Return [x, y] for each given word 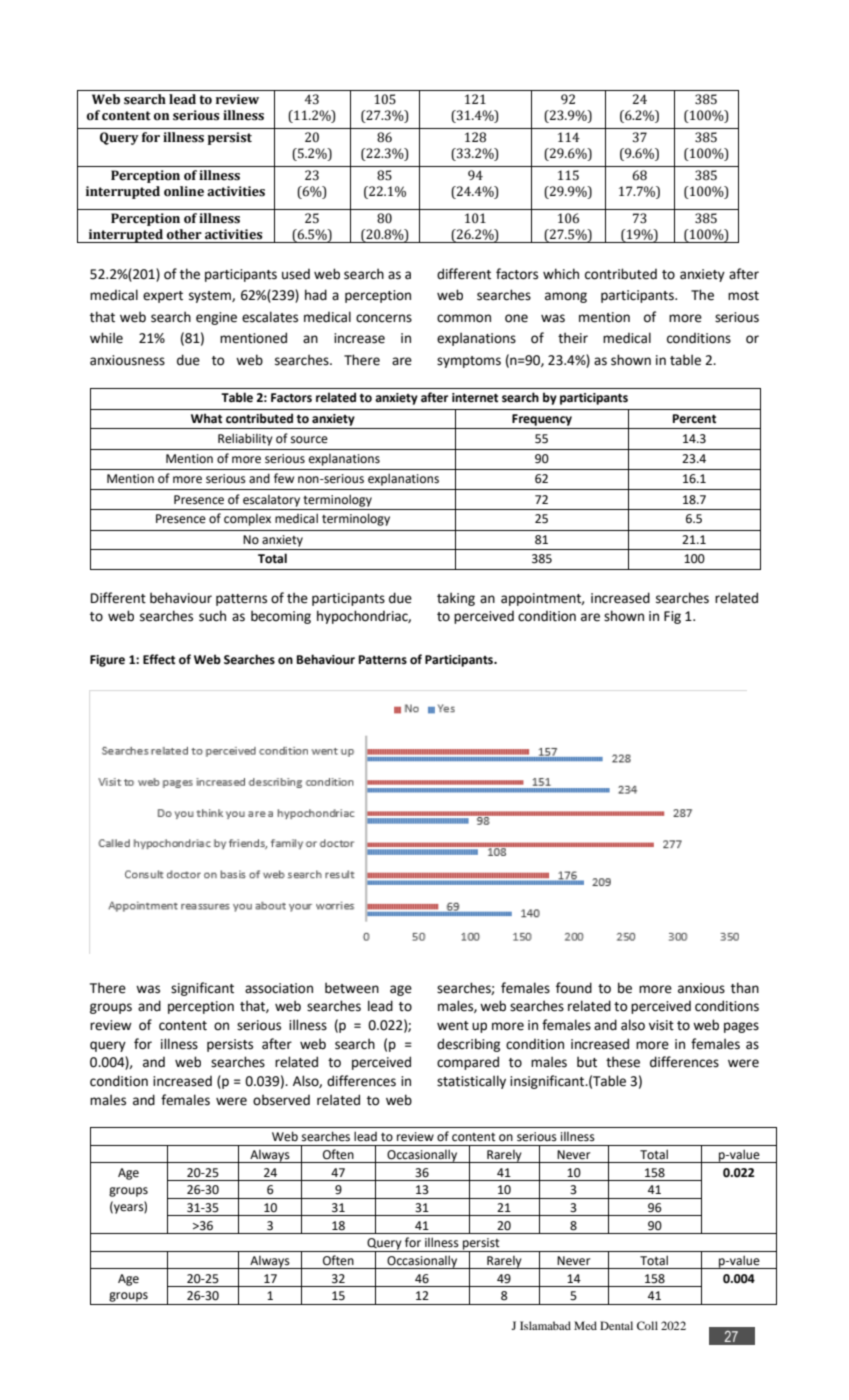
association [279, 988]
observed [281, 1100]
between [352, 988]
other [184, 234]
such [212, 616]
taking [456, 599]
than [745, 988]
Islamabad [545, 1325]
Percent [694, 419]
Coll [647, 1325]
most [743, 296]
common [464, 318]
